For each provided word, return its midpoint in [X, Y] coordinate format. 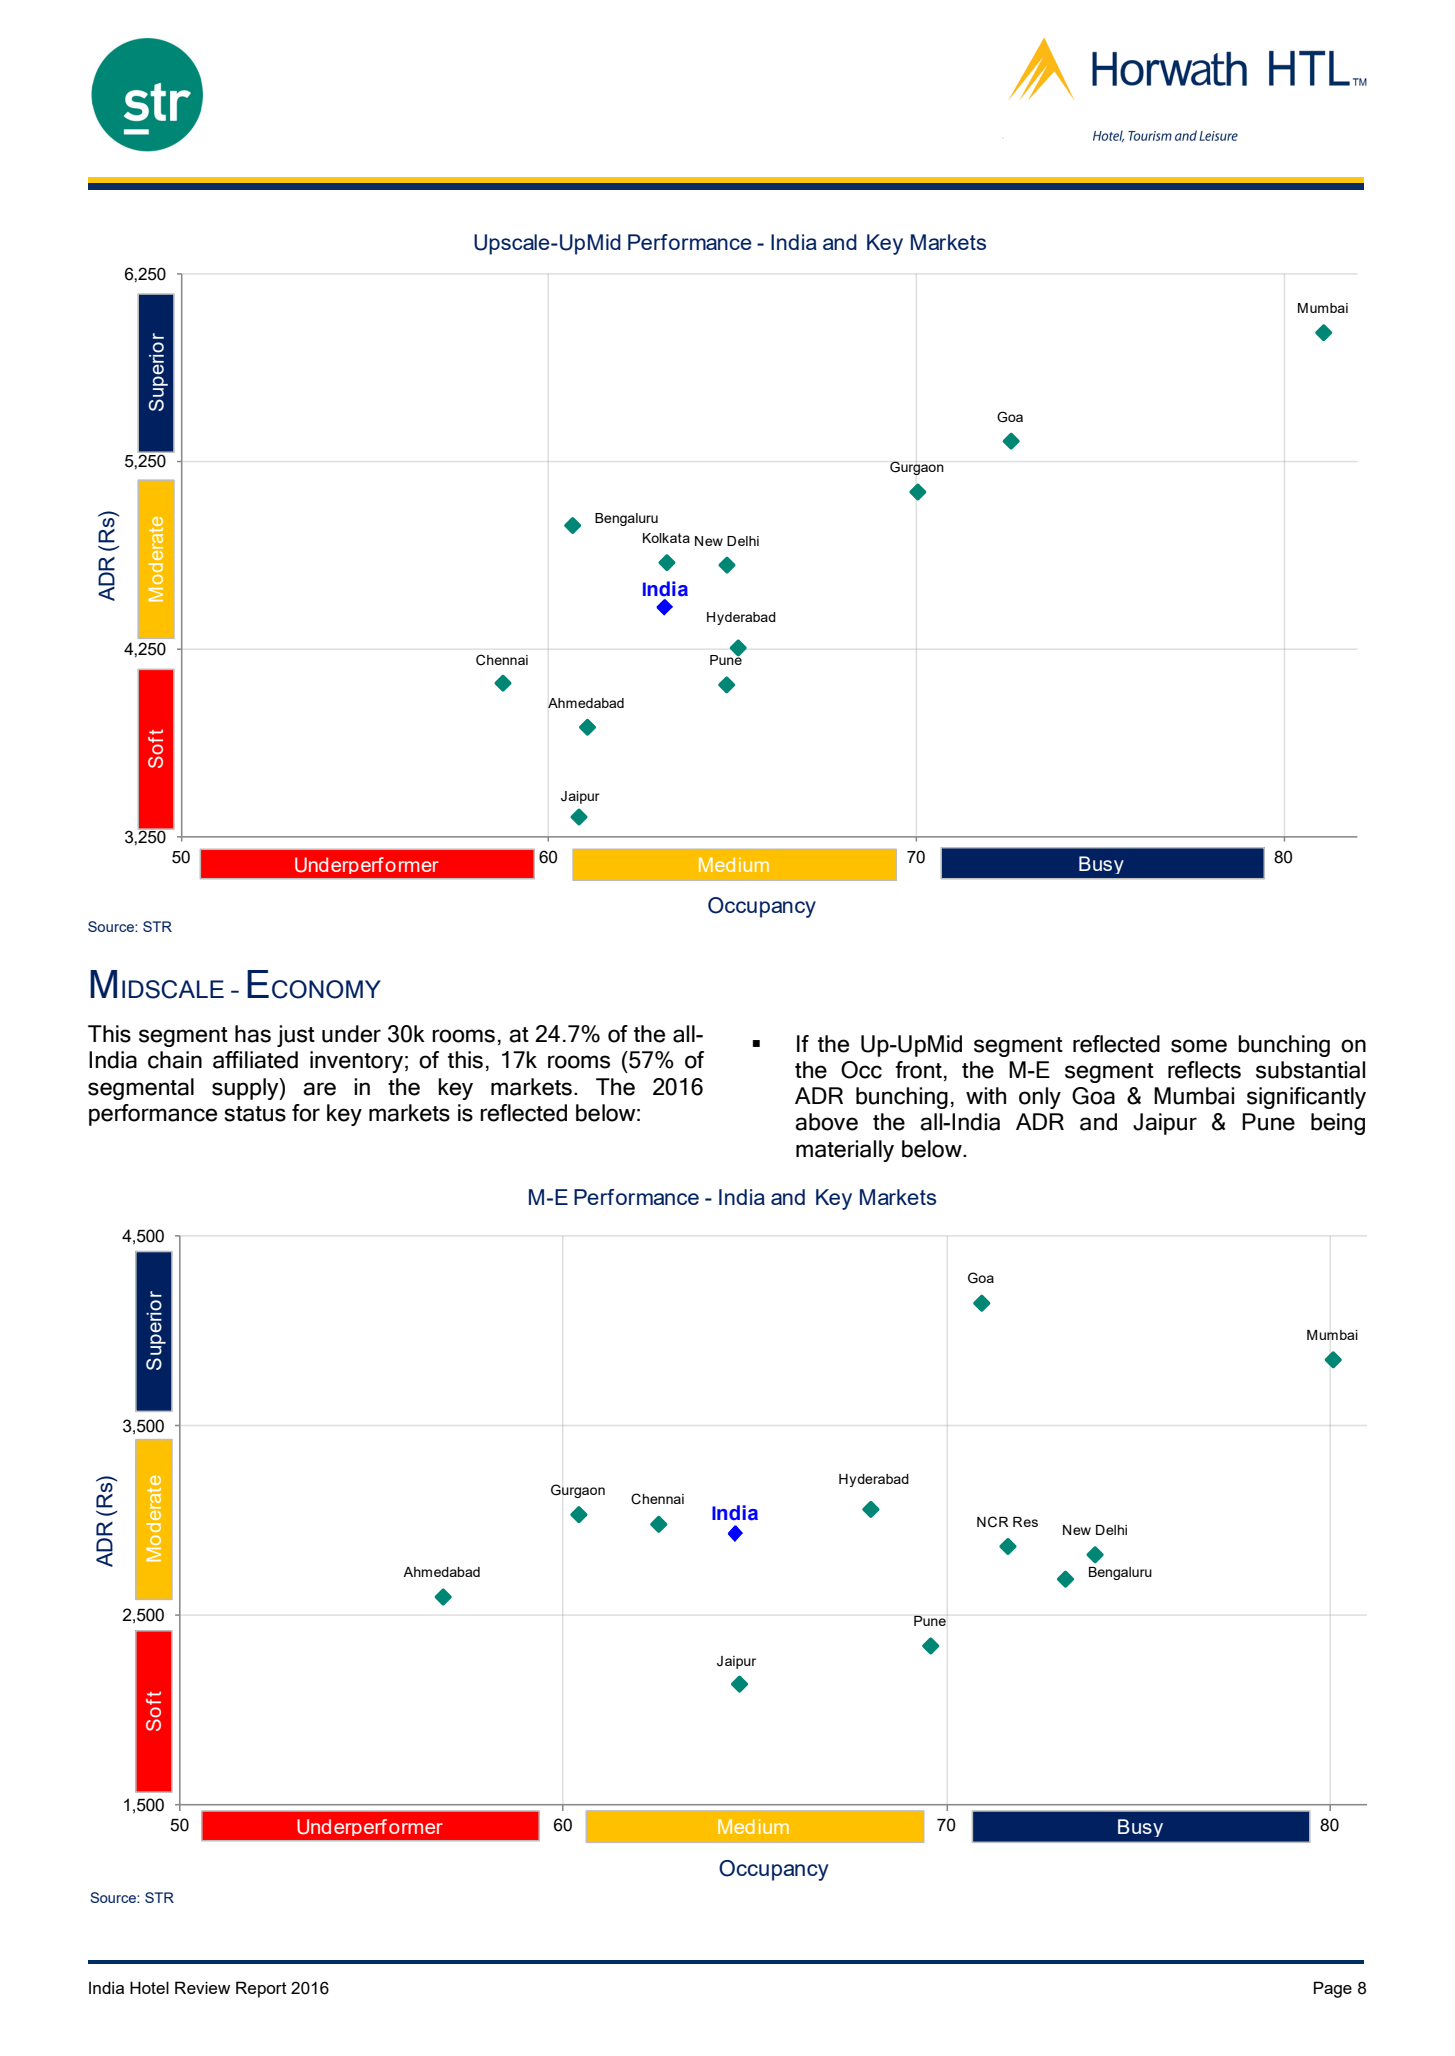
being [1338, 1124]
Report [261, 1989]
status [255, 1114]
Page [1333, 1989]
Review [202, 1987]
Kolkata [666, 538]
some [1199, 1046]
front [918, 1070]
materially [845, 1151]
